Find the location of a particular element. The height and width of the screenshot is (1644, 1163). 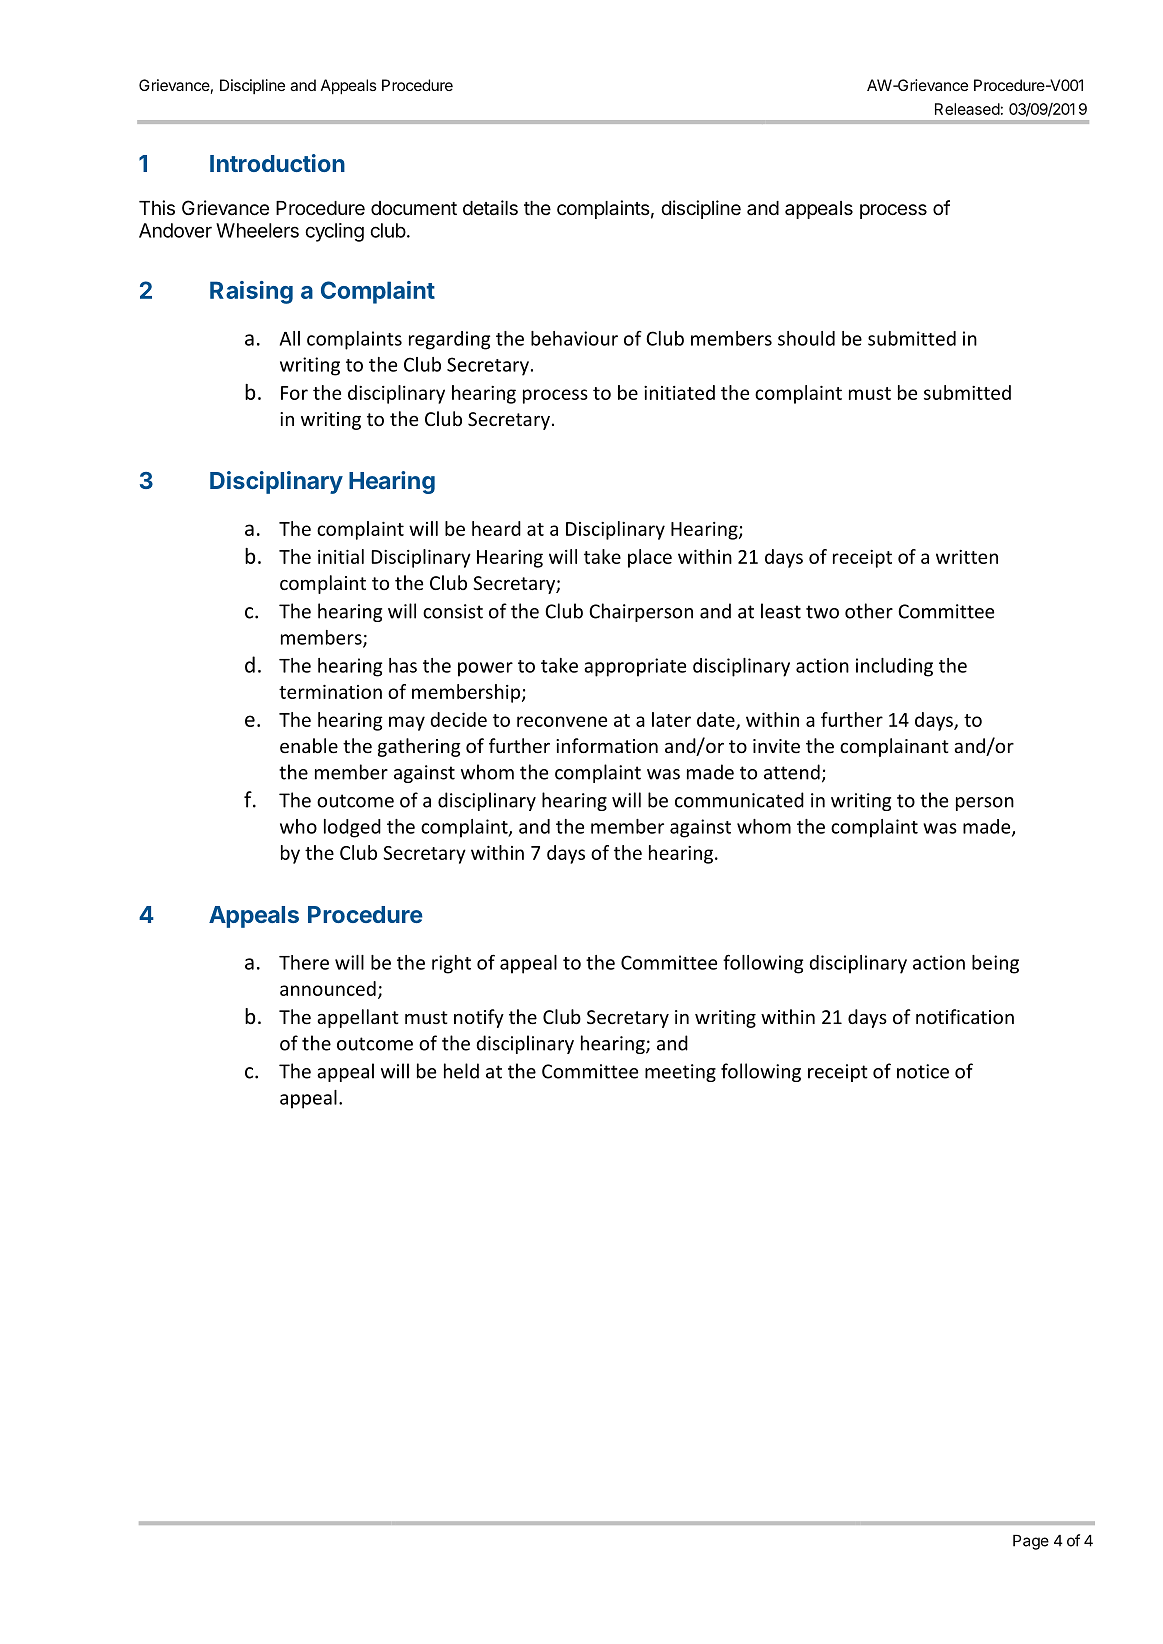

initial is located at coordinates (341, 556).
